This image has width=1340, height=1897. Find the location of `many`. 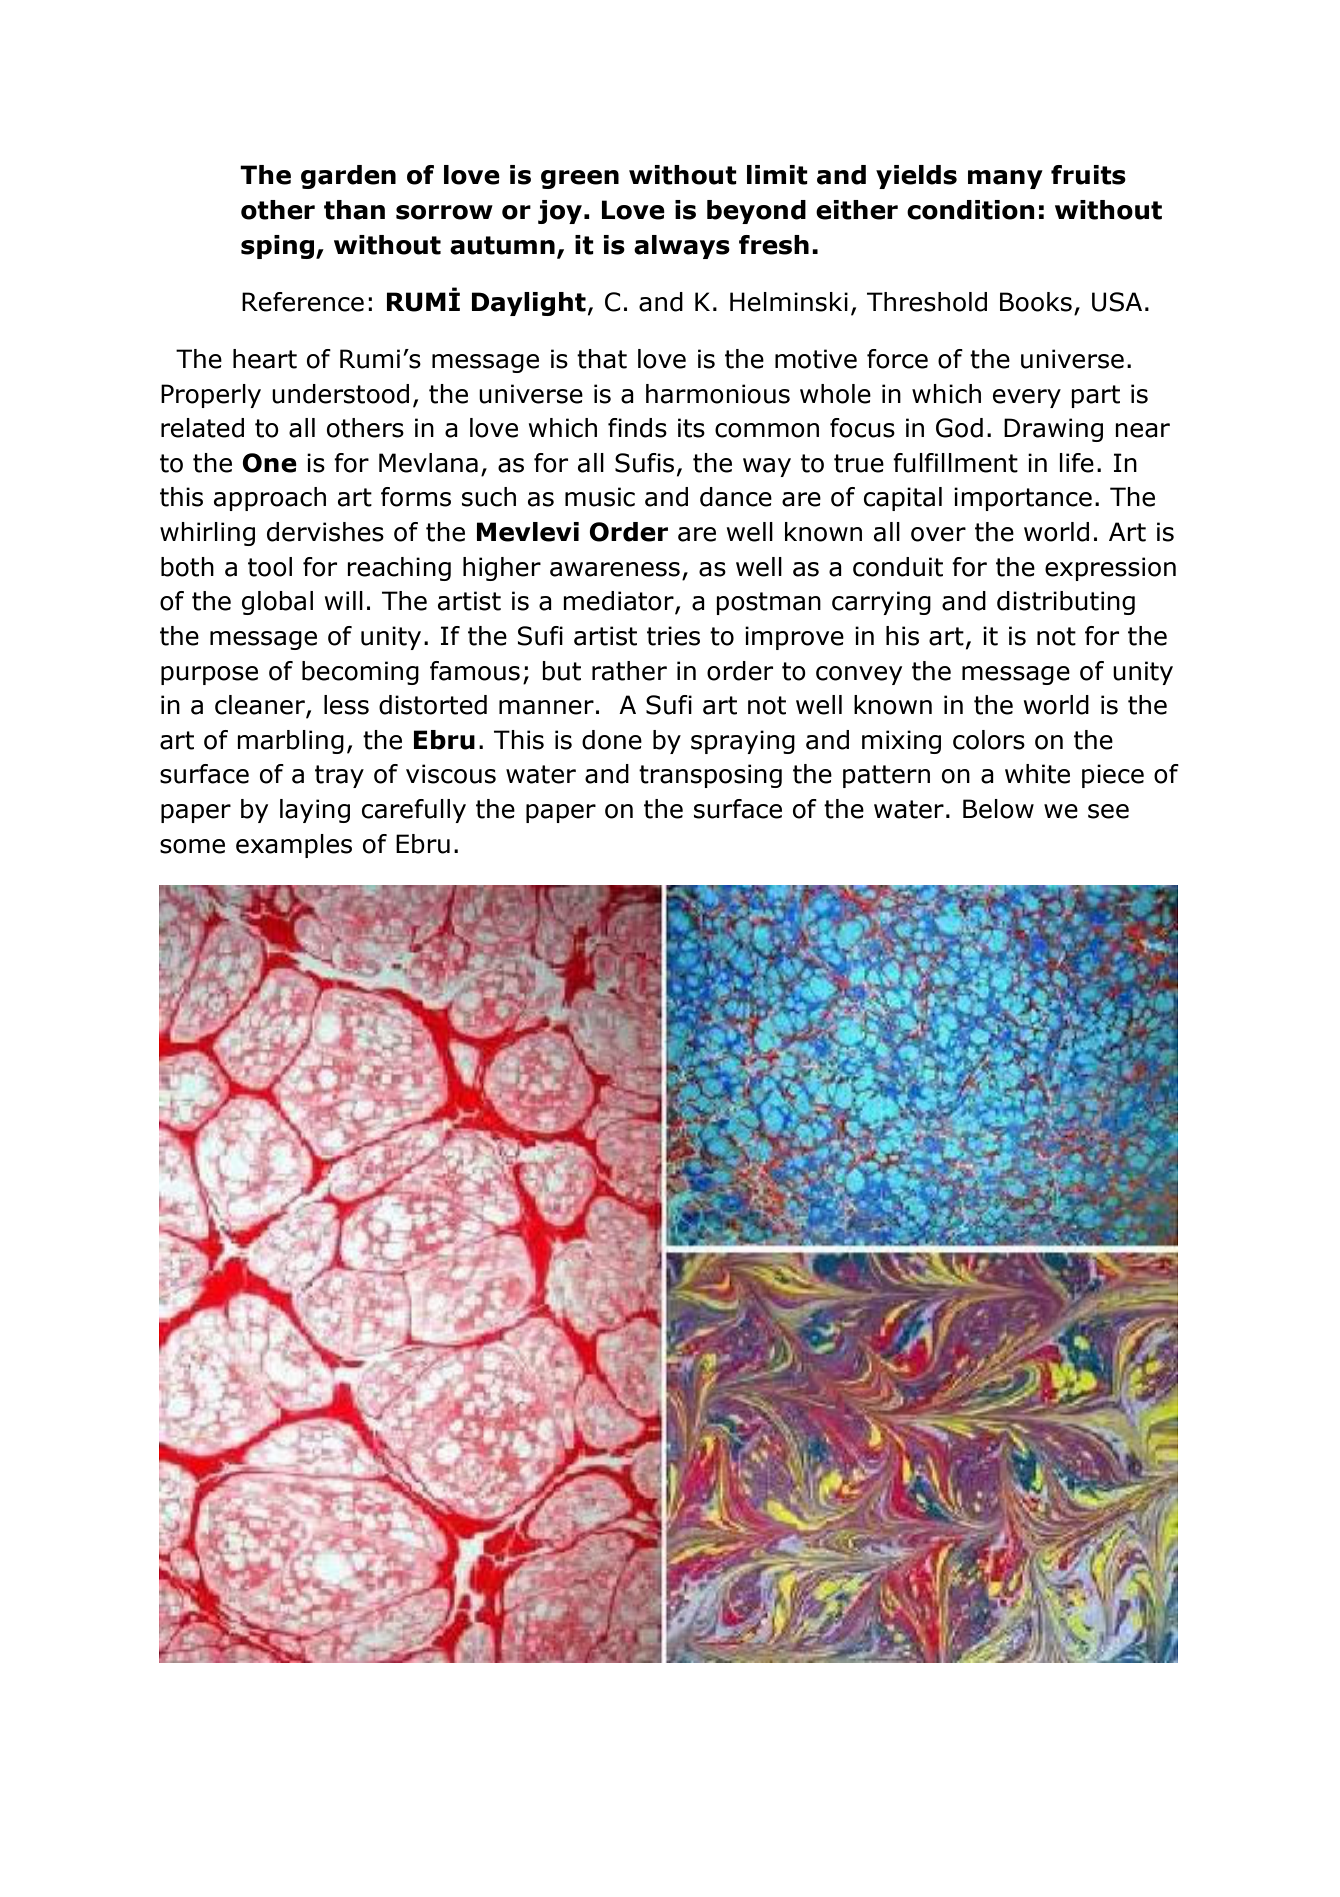

many is located at coordinates (1005, 179).
